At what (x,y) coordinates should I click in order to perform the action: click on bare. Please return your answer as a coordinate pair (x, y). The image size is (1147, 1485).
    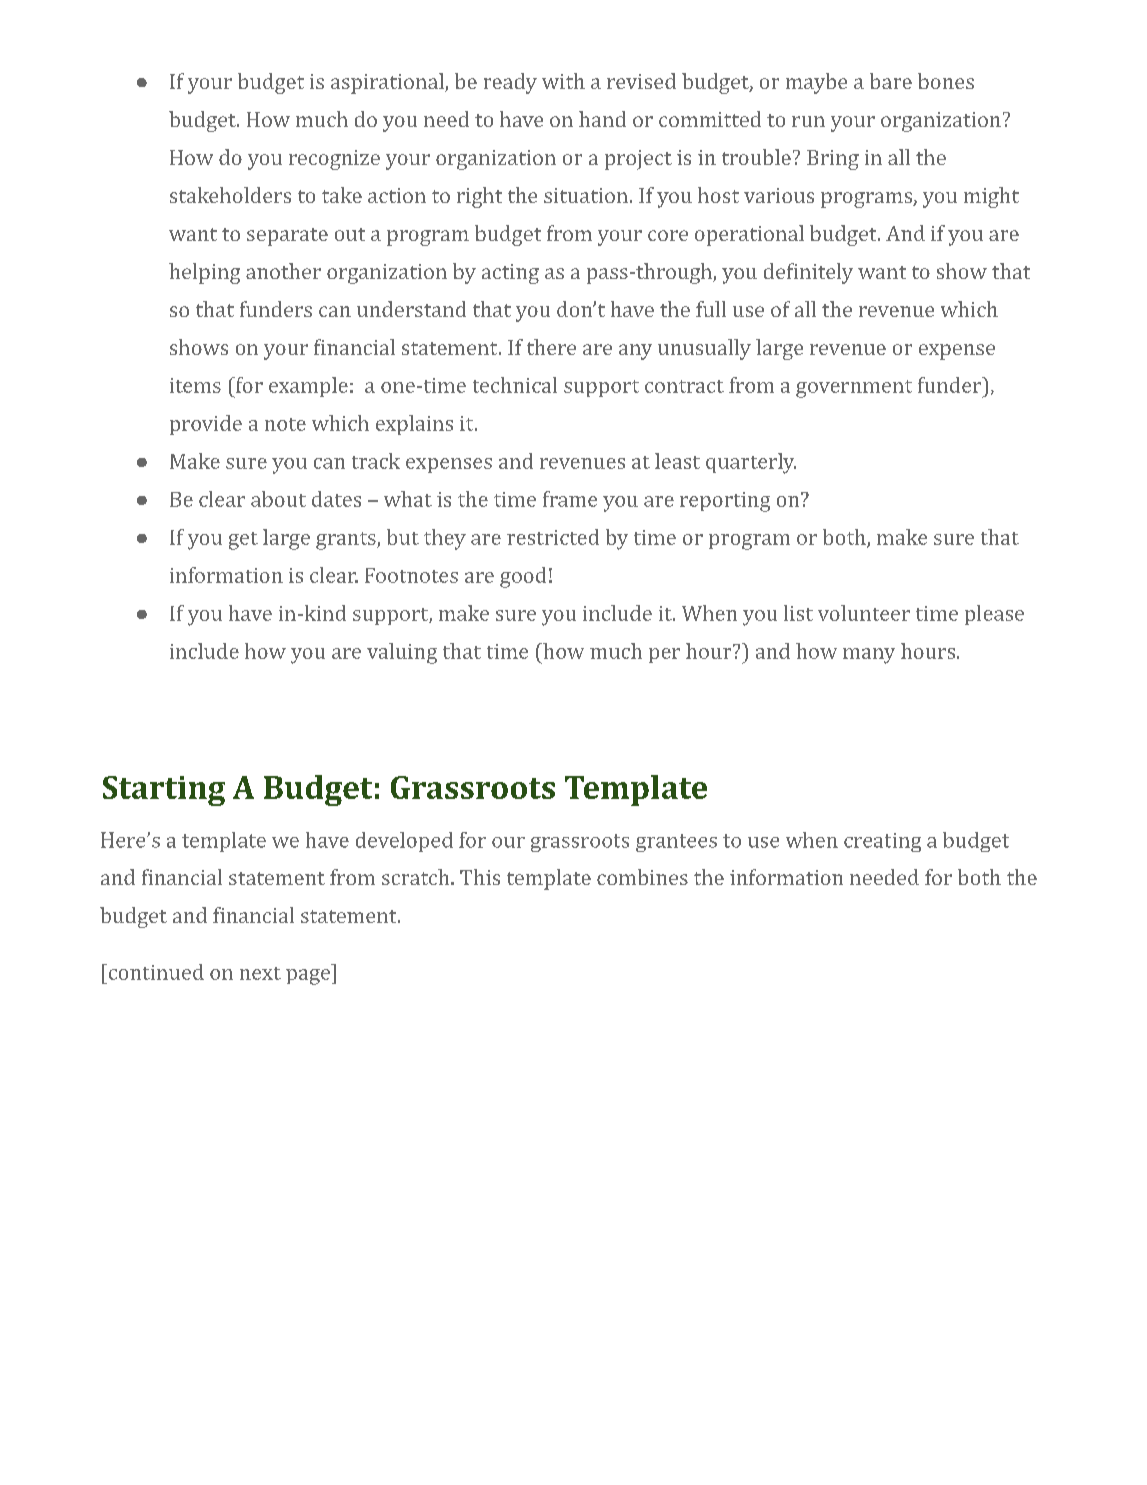
    Looking at the image, I should click on (891, 81).
